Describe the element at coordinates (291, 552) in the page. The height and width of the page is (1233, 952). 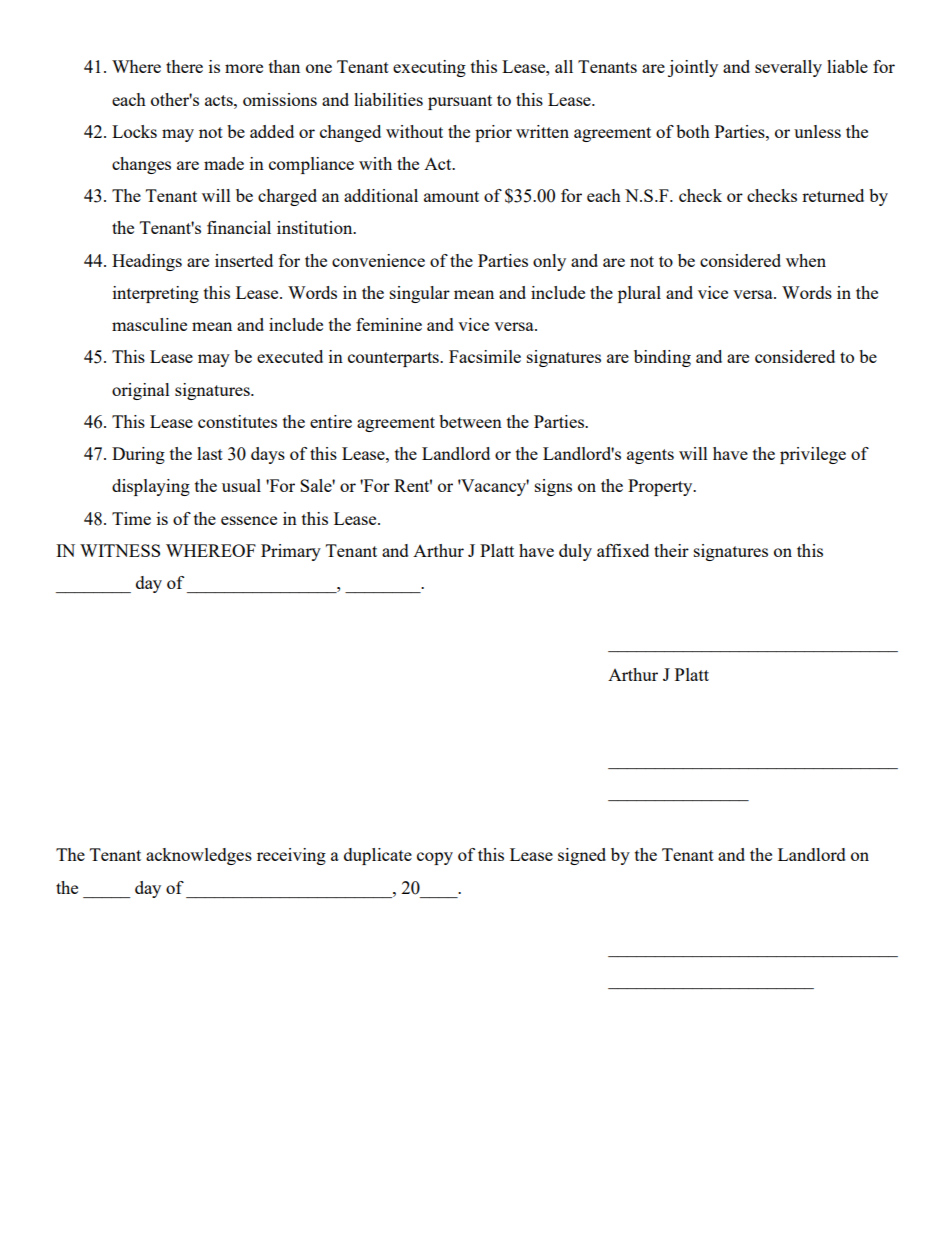
I see `Primary` at that location.
